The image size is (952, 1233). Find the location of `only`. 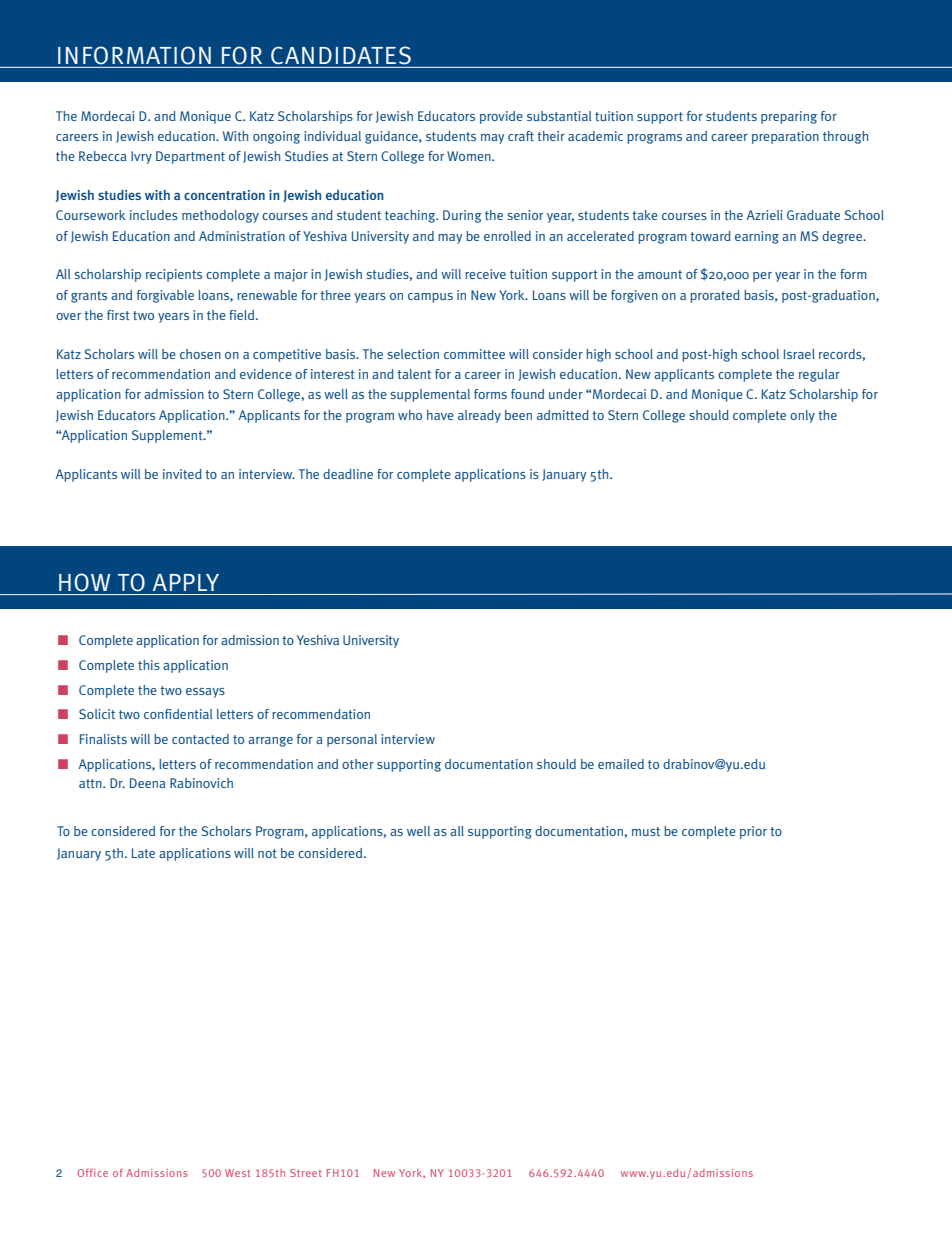

only is located at coordinates (802, 416).
